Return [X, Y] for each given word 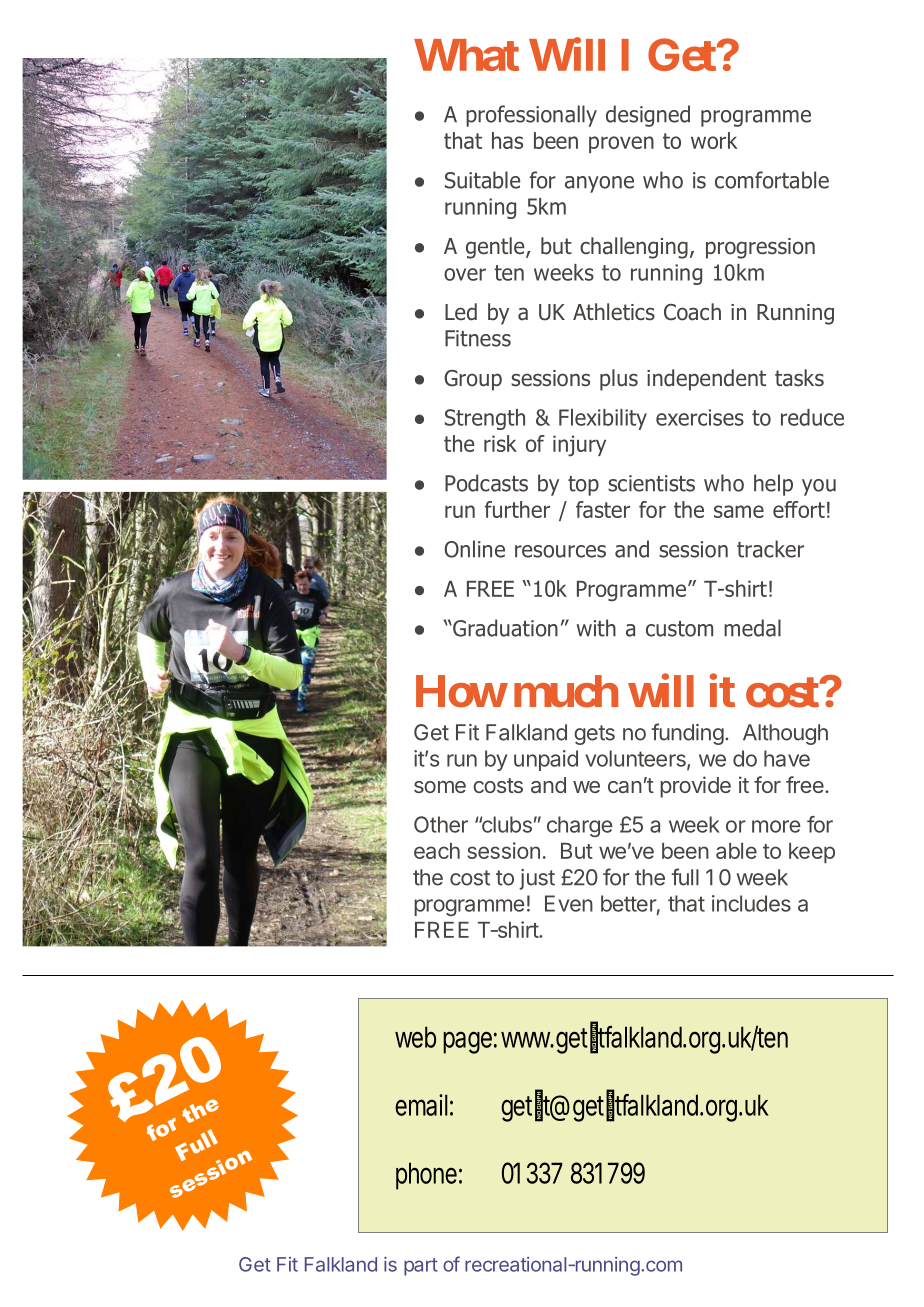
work [714, 140]
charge [580, 826]
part [421, 1267]
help [773, 485]
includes [751, 903]
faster [603, 509]
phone [426, 1176]
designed [648, 116]
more [776, 826]
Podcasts [486, 483]
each [437, 851]
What [466, 55]
